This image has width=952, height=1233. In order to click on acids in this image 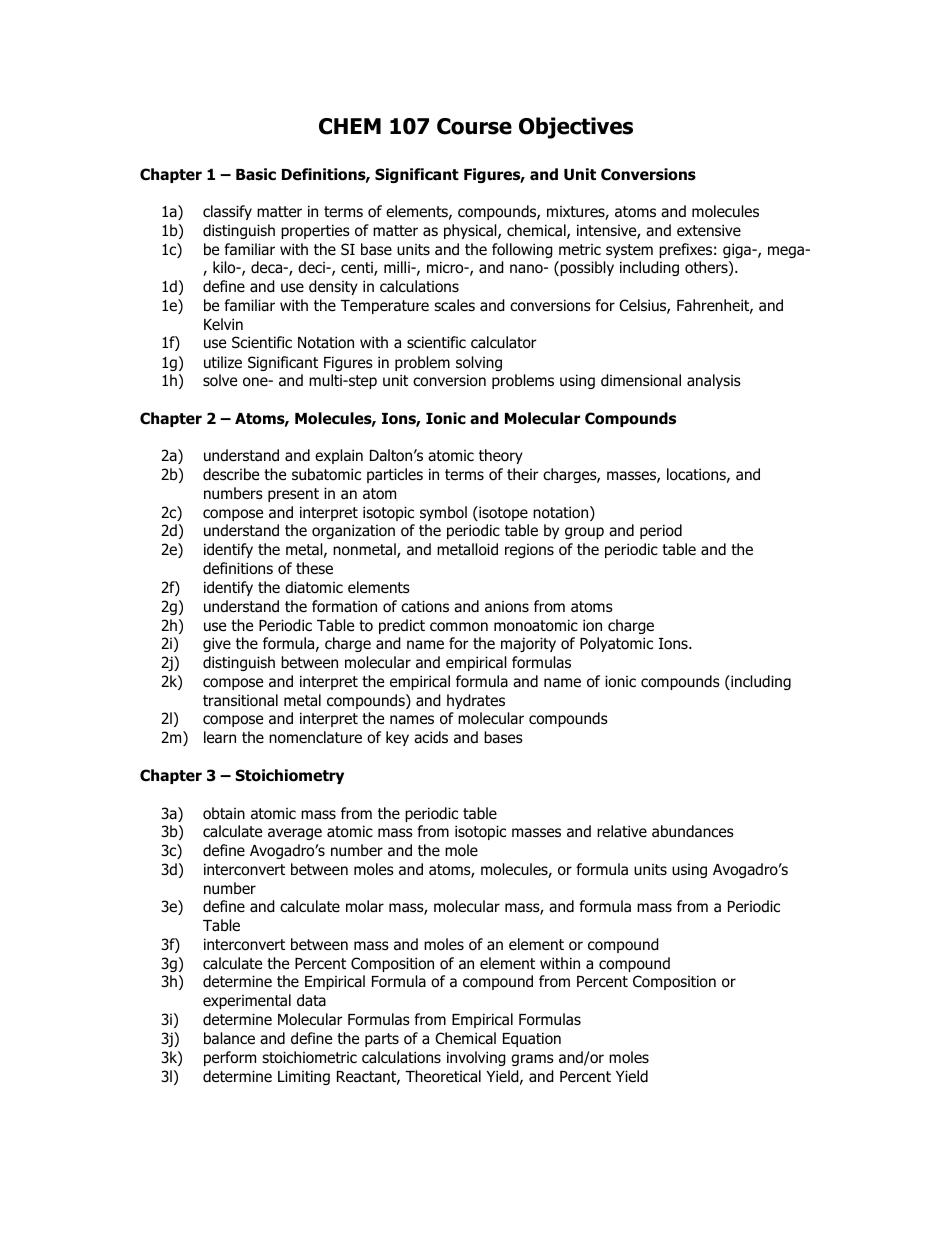, I will do `click(431, 737)`.
